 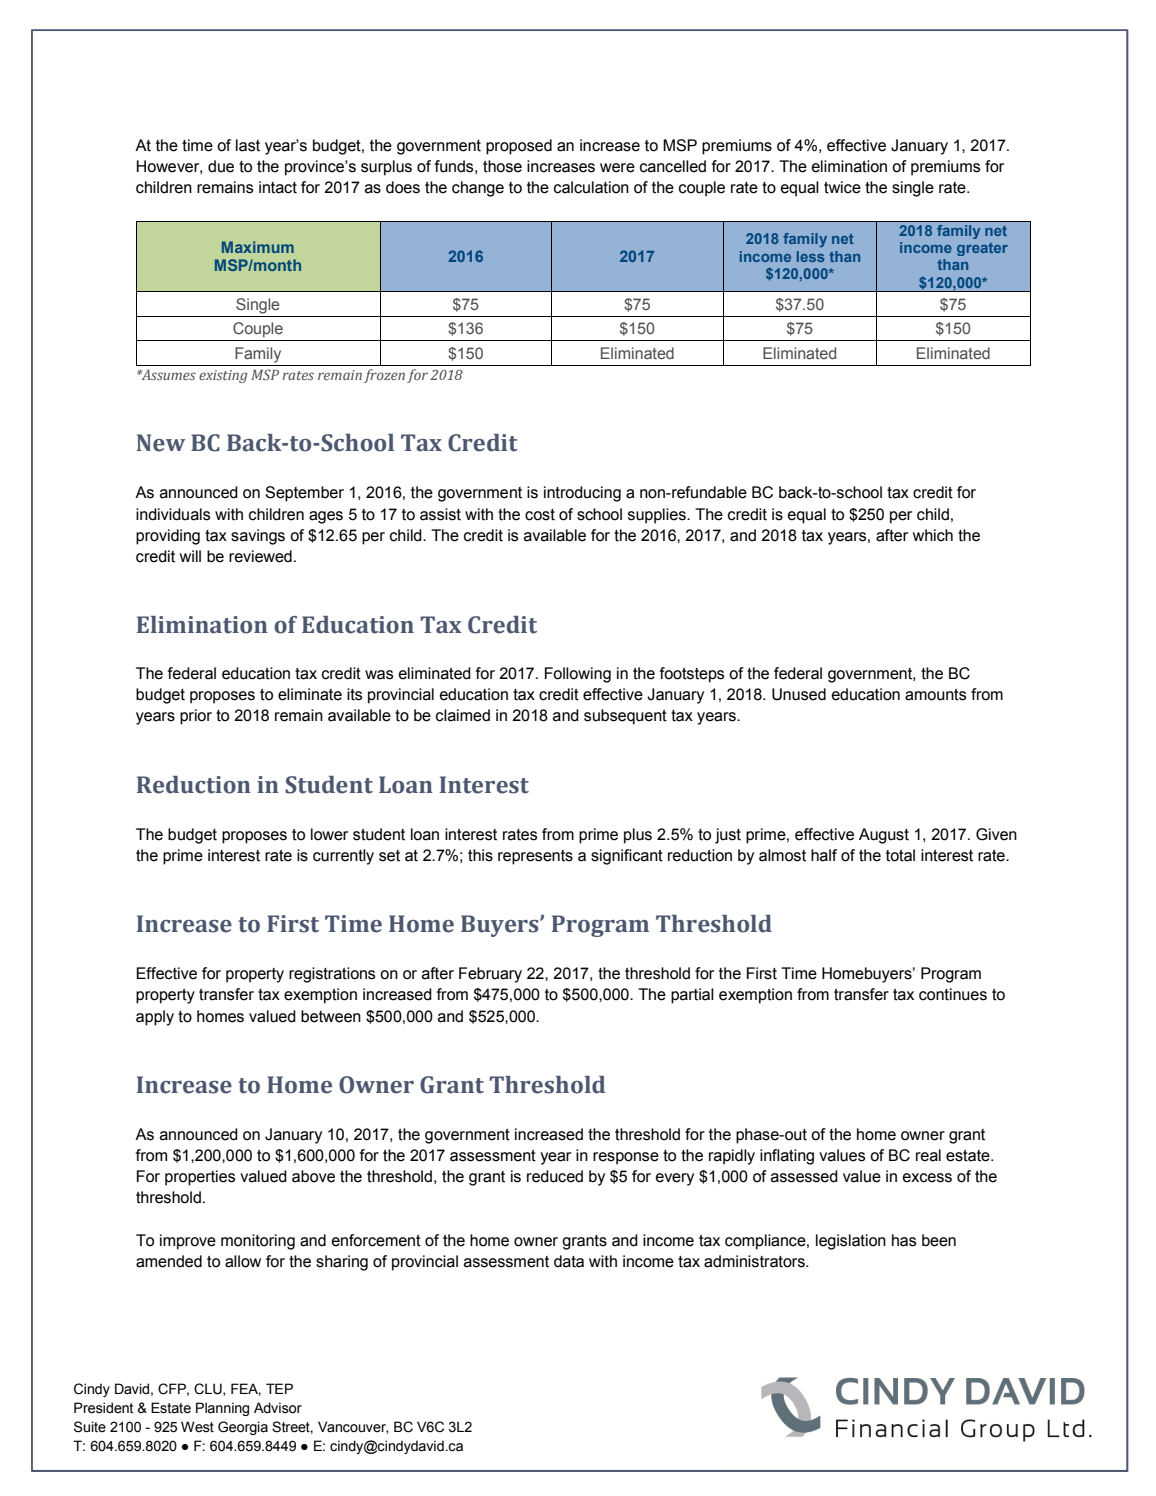 I want to click on reduced, so click(x=555, y=1176).
